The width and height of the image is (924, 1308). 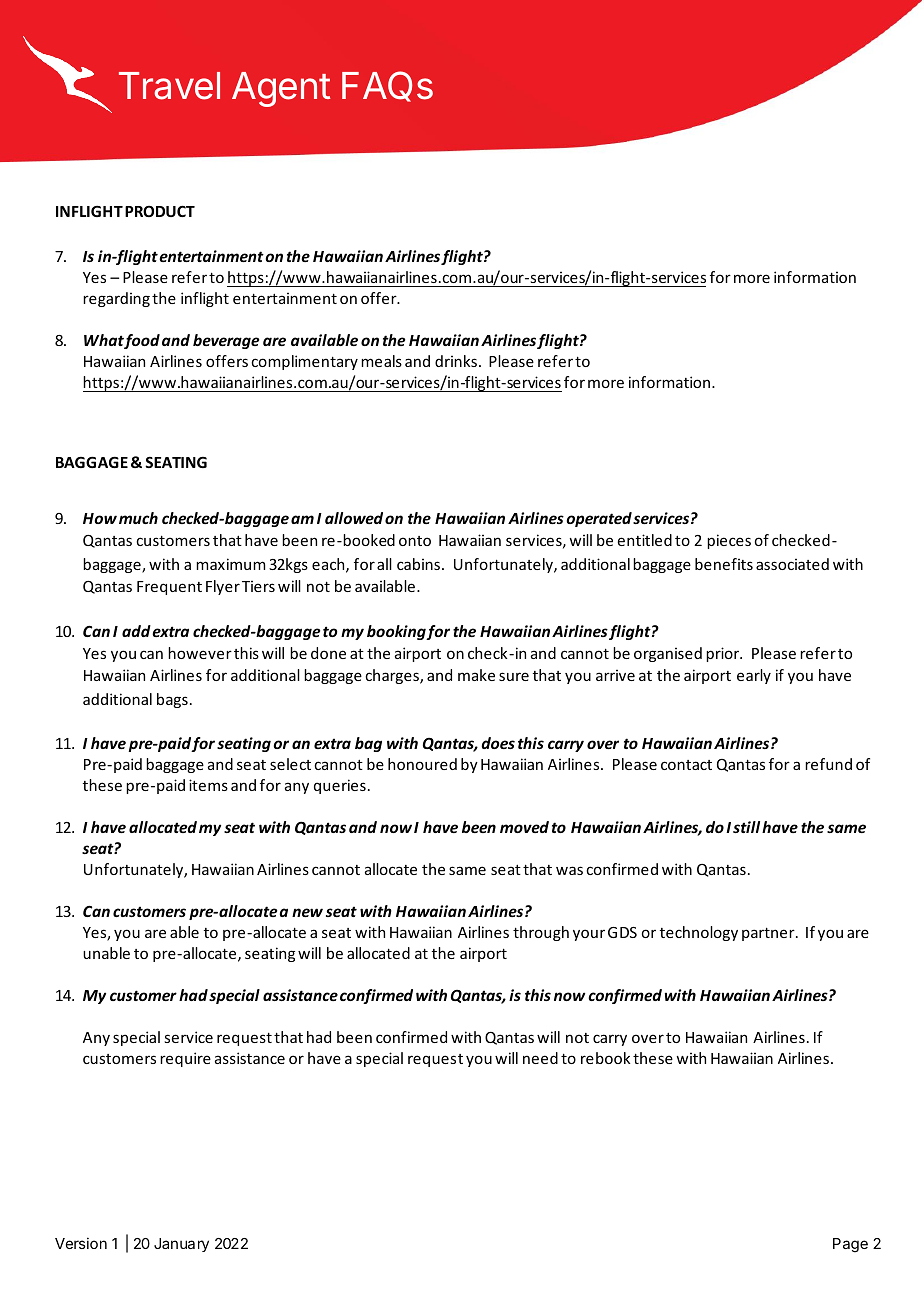 What do you see at coordinates (476, 675) in the image?
I see `make` at bounding box center [476, 675].
